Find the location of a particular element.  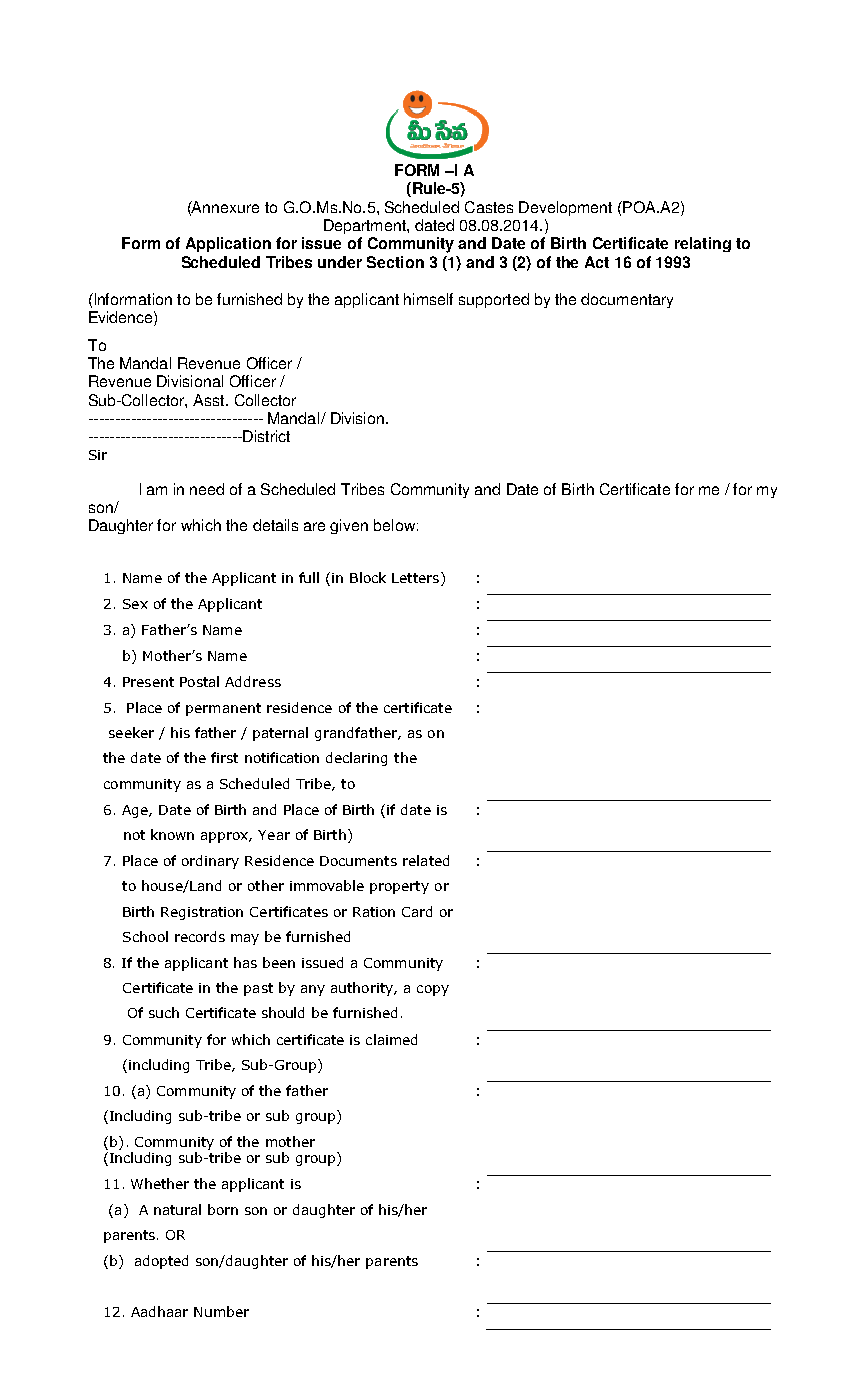

related is located at coordinates (426, 860).
